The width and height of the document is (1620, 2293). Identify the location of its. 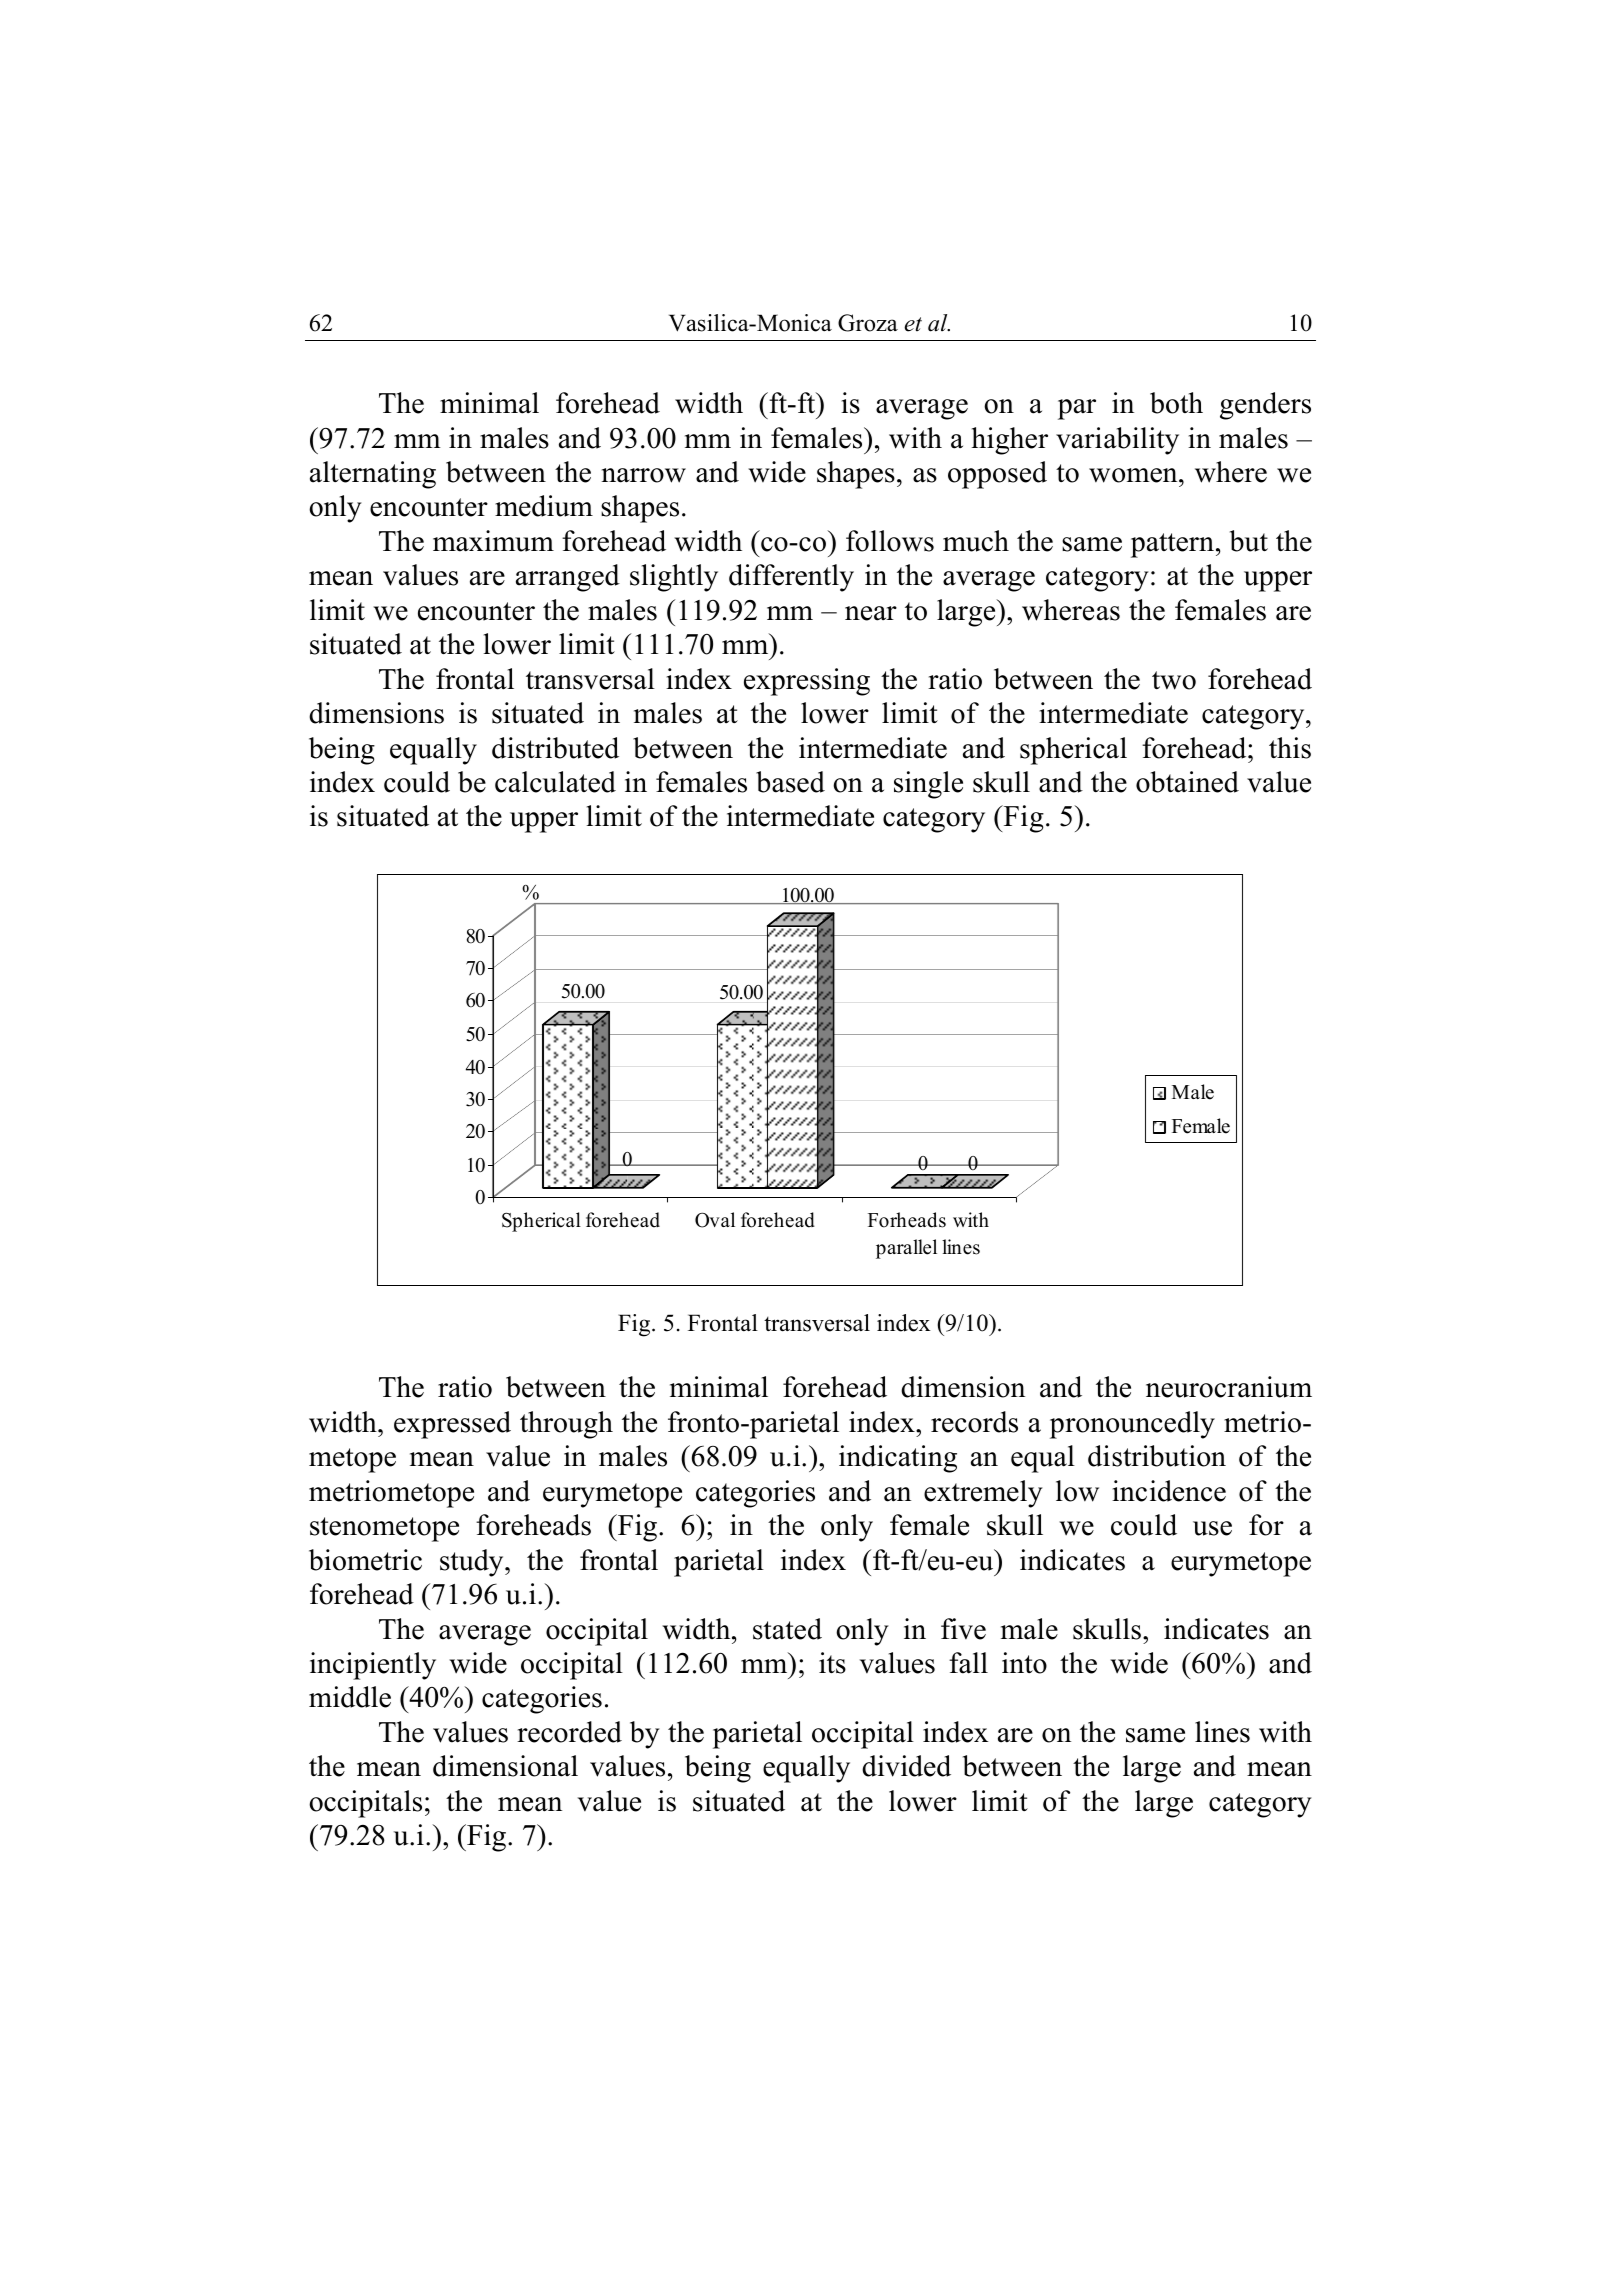
(832, 1663).
